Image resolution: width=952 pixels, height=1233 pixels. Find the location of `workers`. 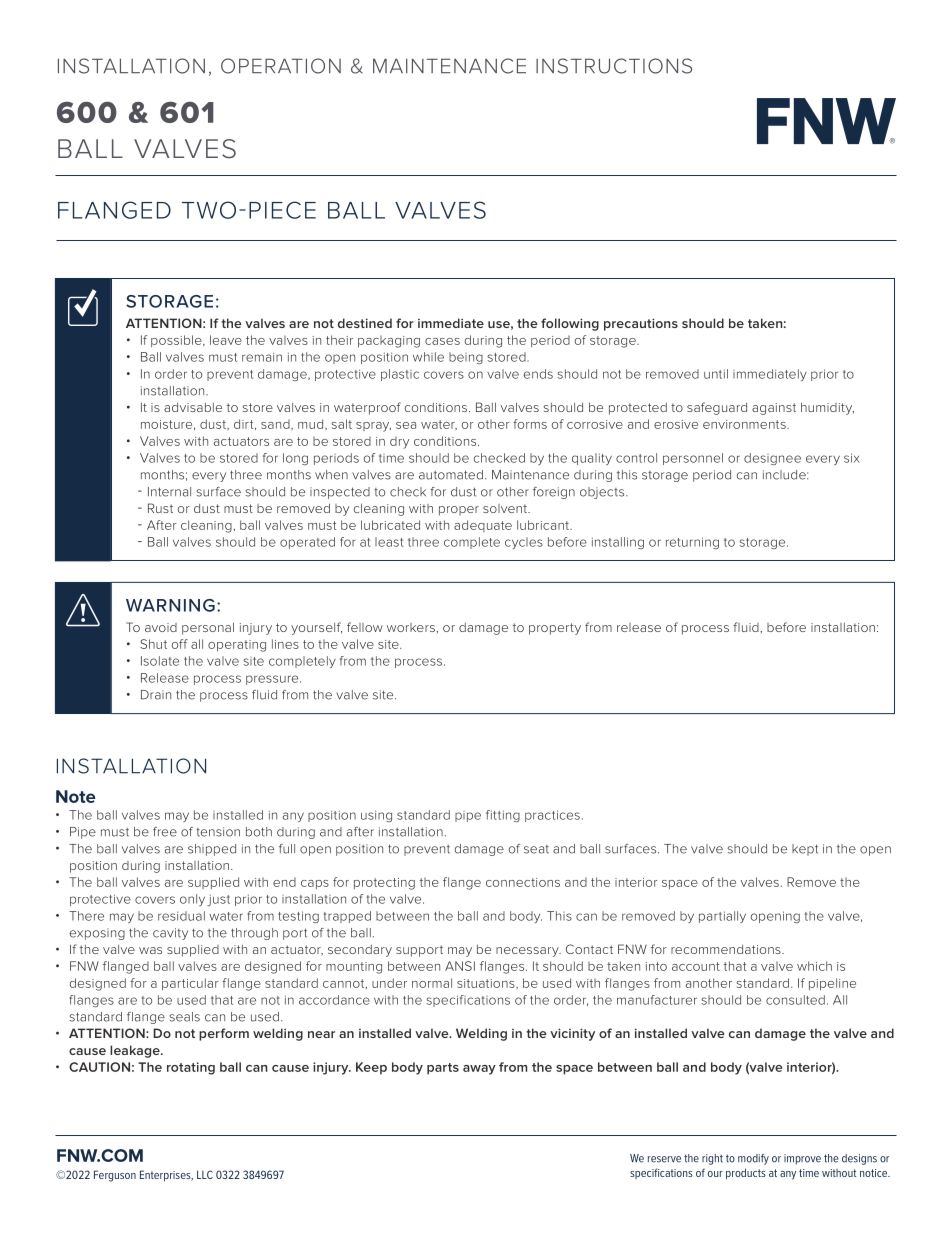

workers is located at coordinates (412, 627).
